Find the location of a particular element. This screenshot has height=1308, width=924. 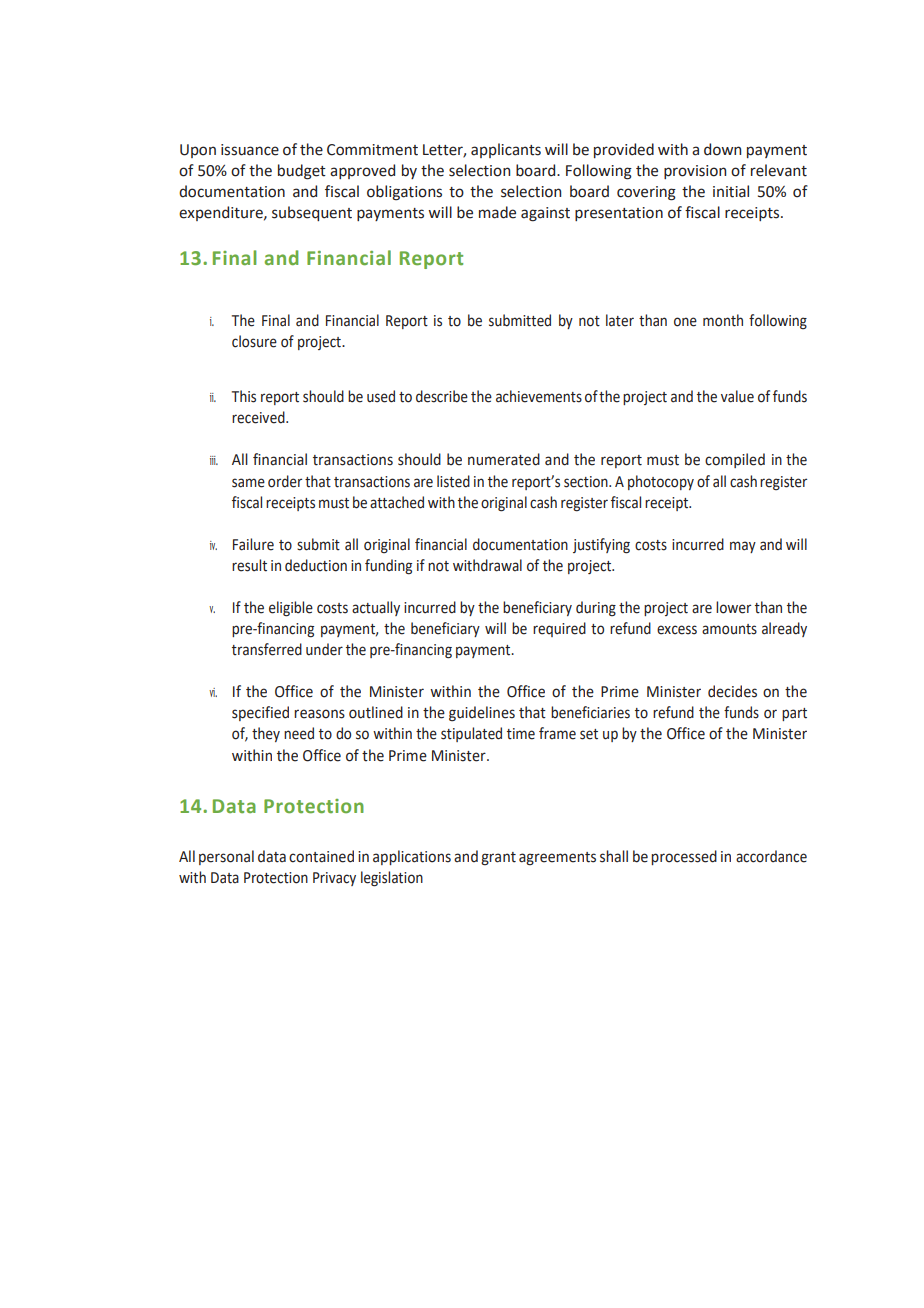

specified is located at coordinates (260, 713).
